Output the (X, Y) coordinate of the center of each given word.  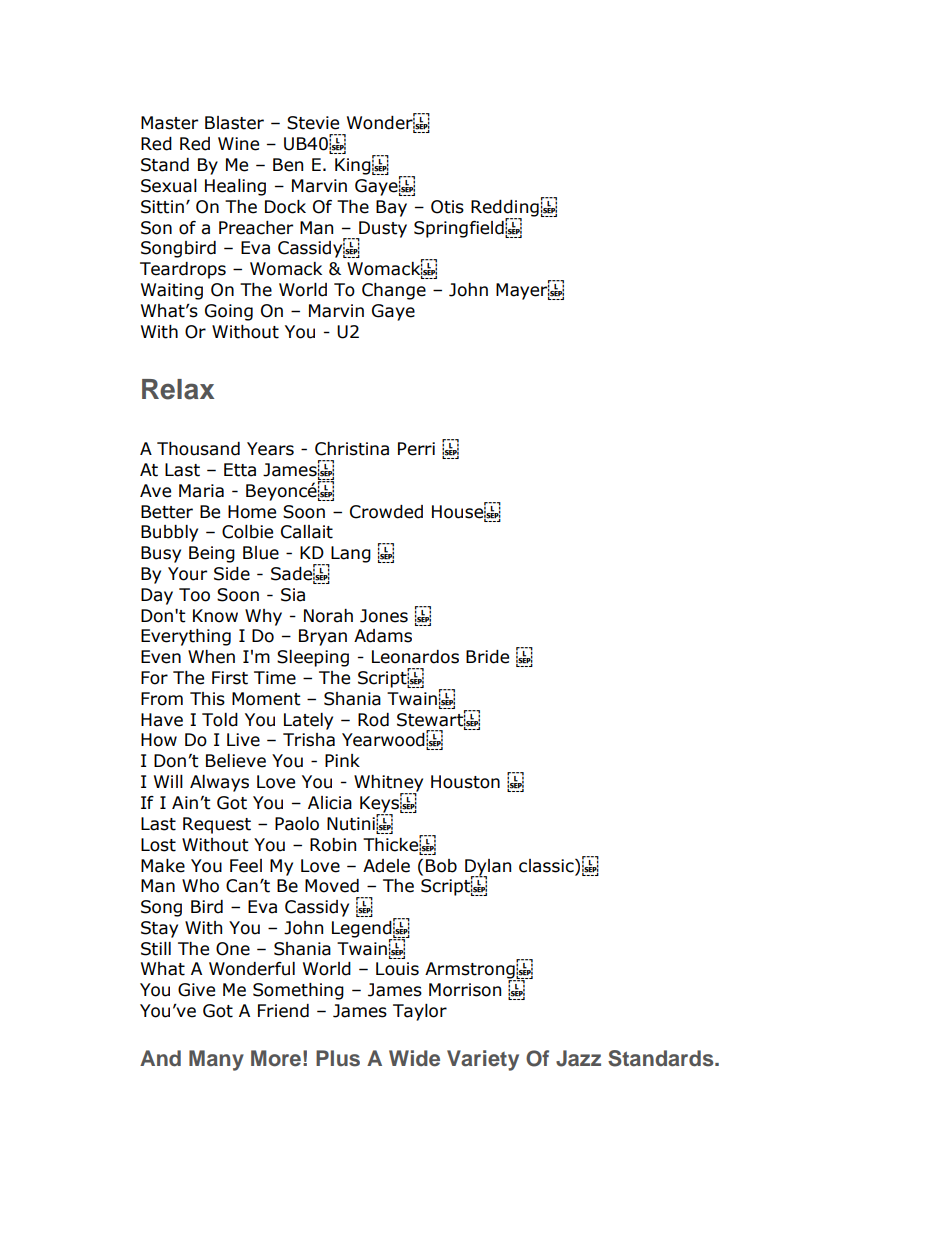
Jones (384, 616)
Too (194, 595)
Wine (238, 144)
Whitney (388, 784)
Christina (352, 449)
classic (547, 866)
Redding (505, 209)
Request (217, 825)
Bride (487, 657)
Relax (178, 389)
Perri (416, 449)
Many (216, 1060)
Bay (391, 208)
